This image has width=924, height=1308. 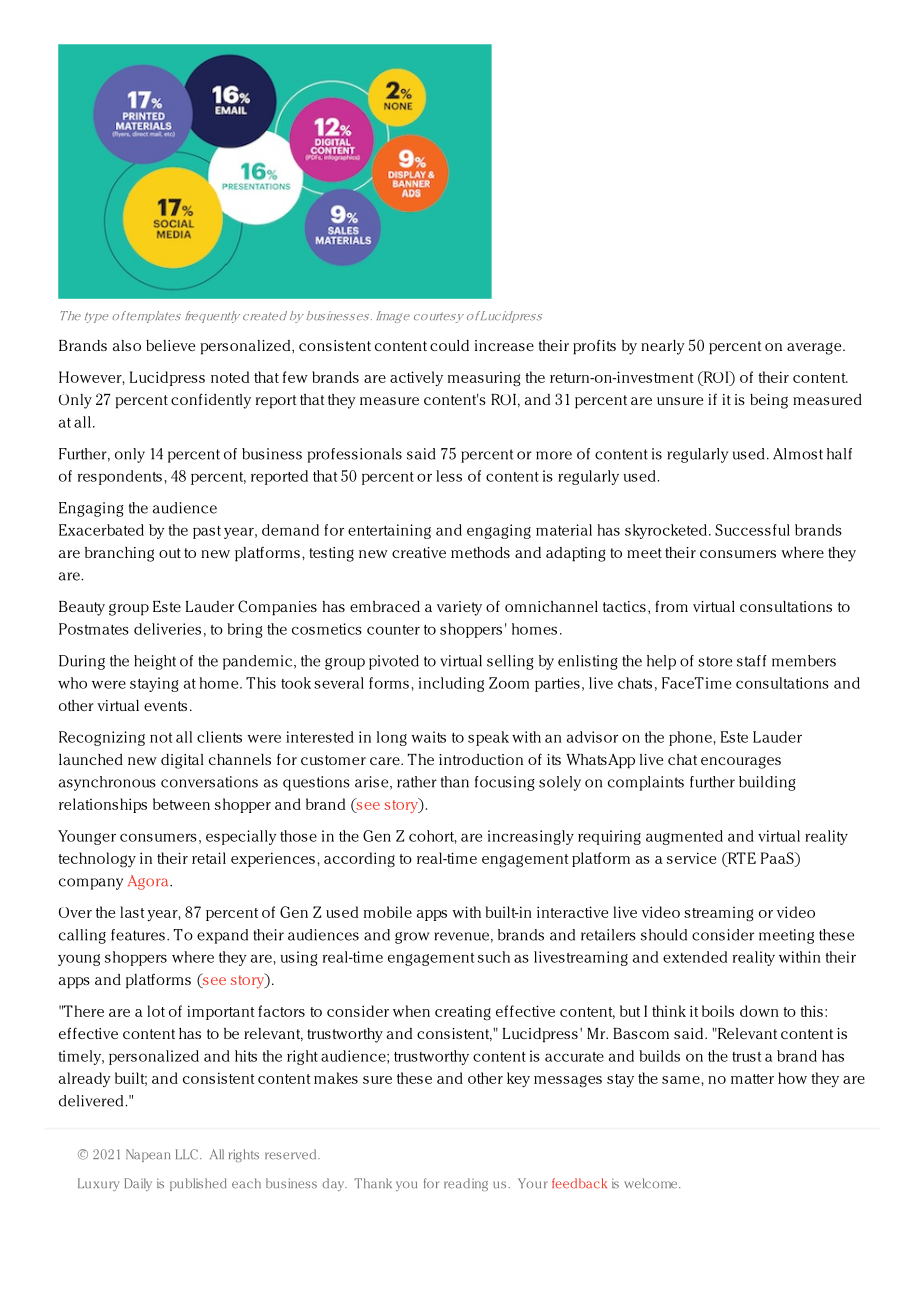 I want to click on Successful, so click(x=752, y=530).
